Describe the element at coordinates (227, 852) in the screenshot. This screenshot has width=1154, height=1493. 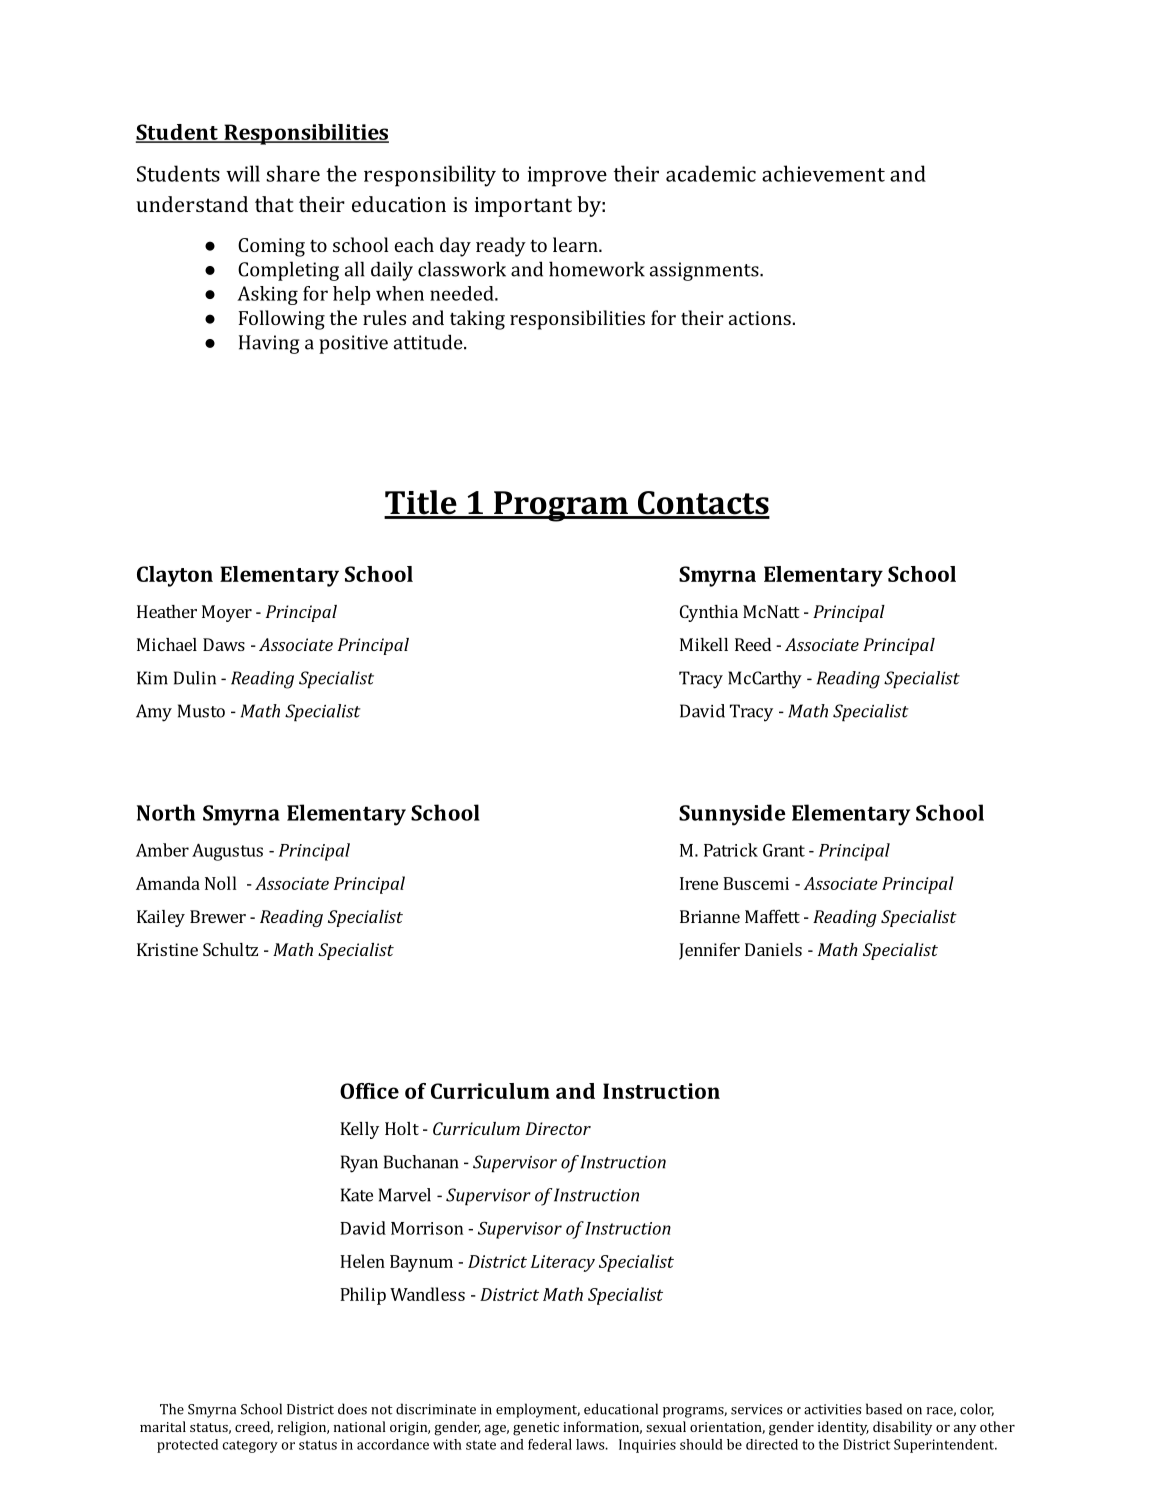
I see `Augustus` at that location.
